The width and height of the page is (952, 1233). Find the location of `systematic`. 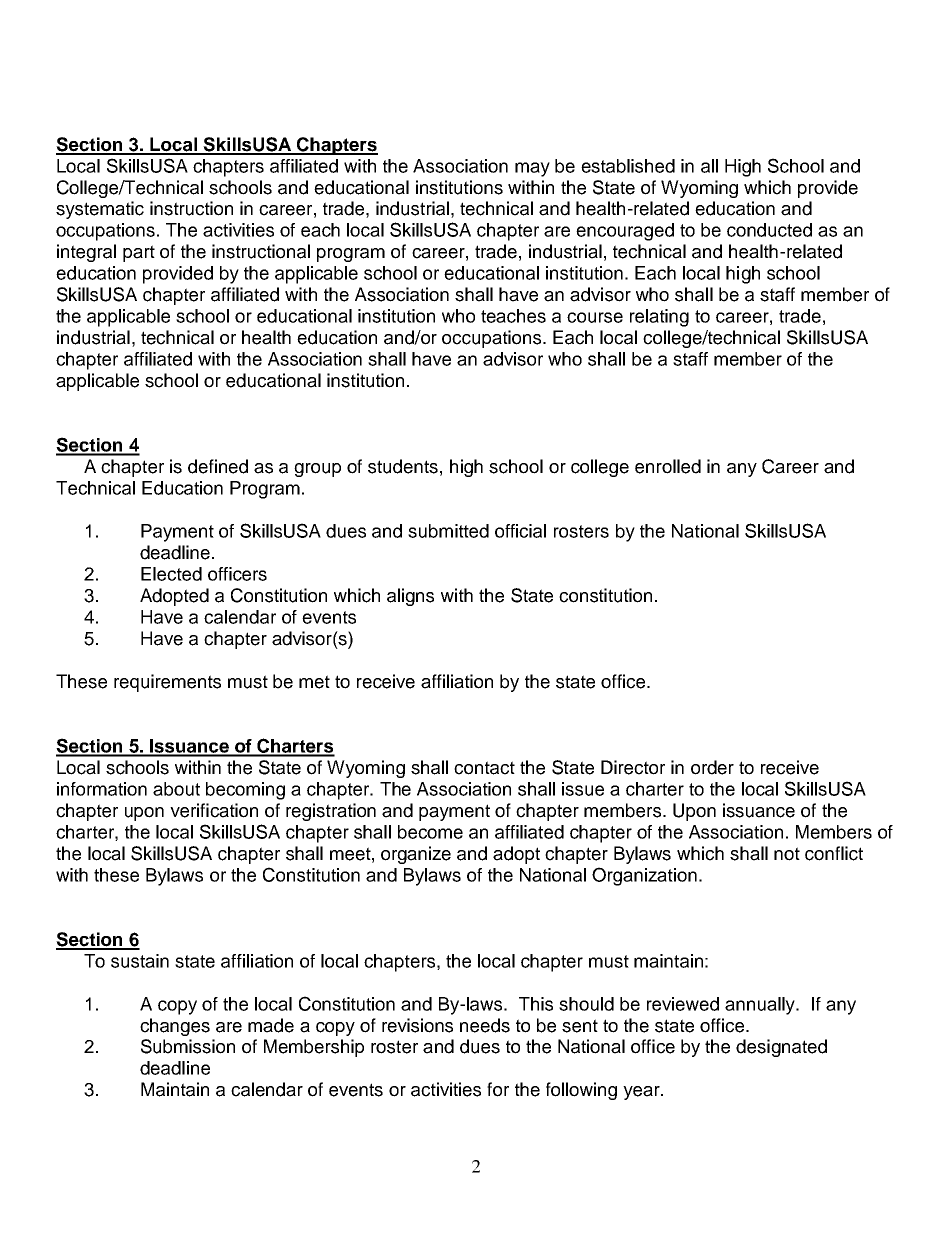

systematic is located at coordinates (100, 210).
